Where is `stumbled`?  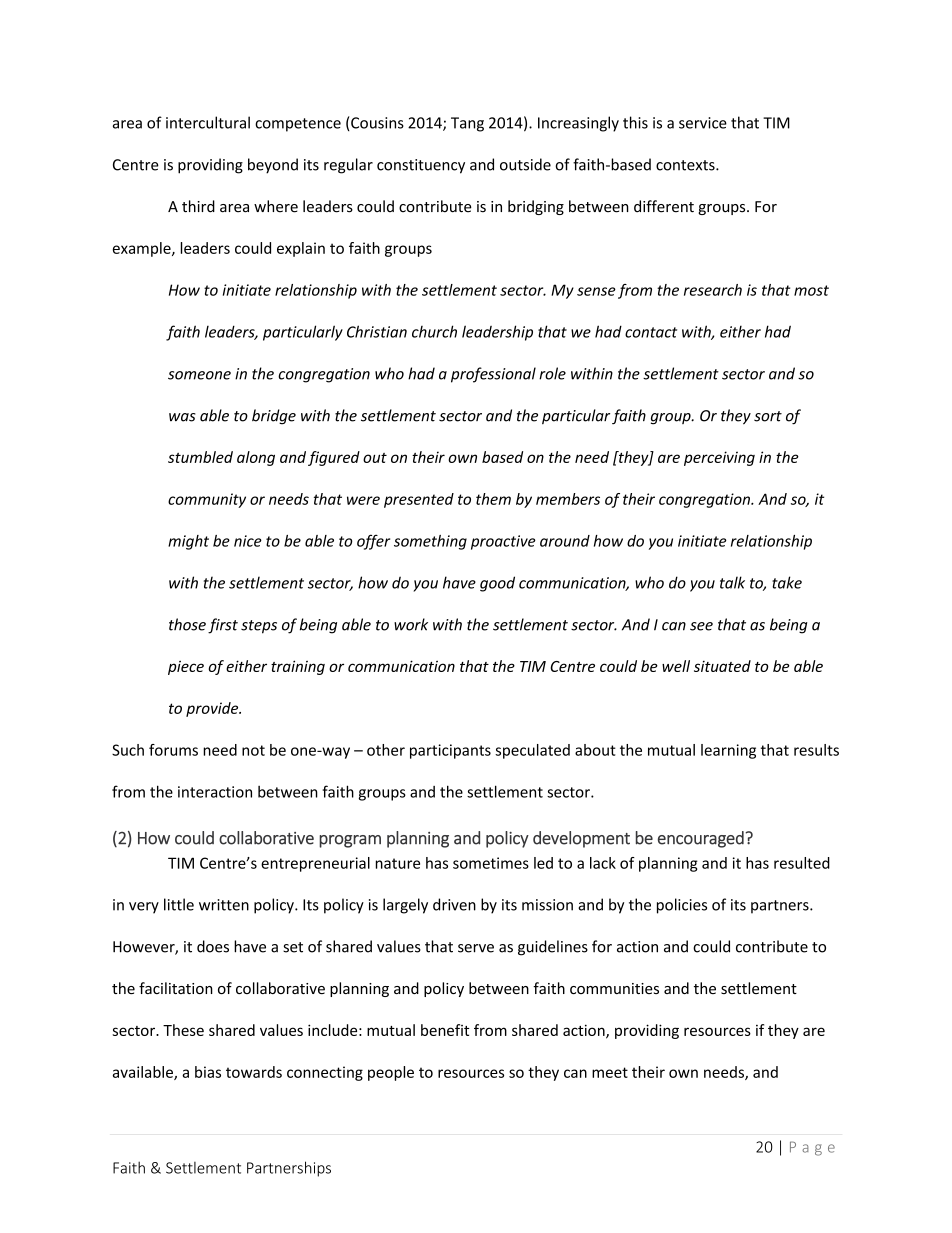
stumbled is located at coordinates (200, 457).
